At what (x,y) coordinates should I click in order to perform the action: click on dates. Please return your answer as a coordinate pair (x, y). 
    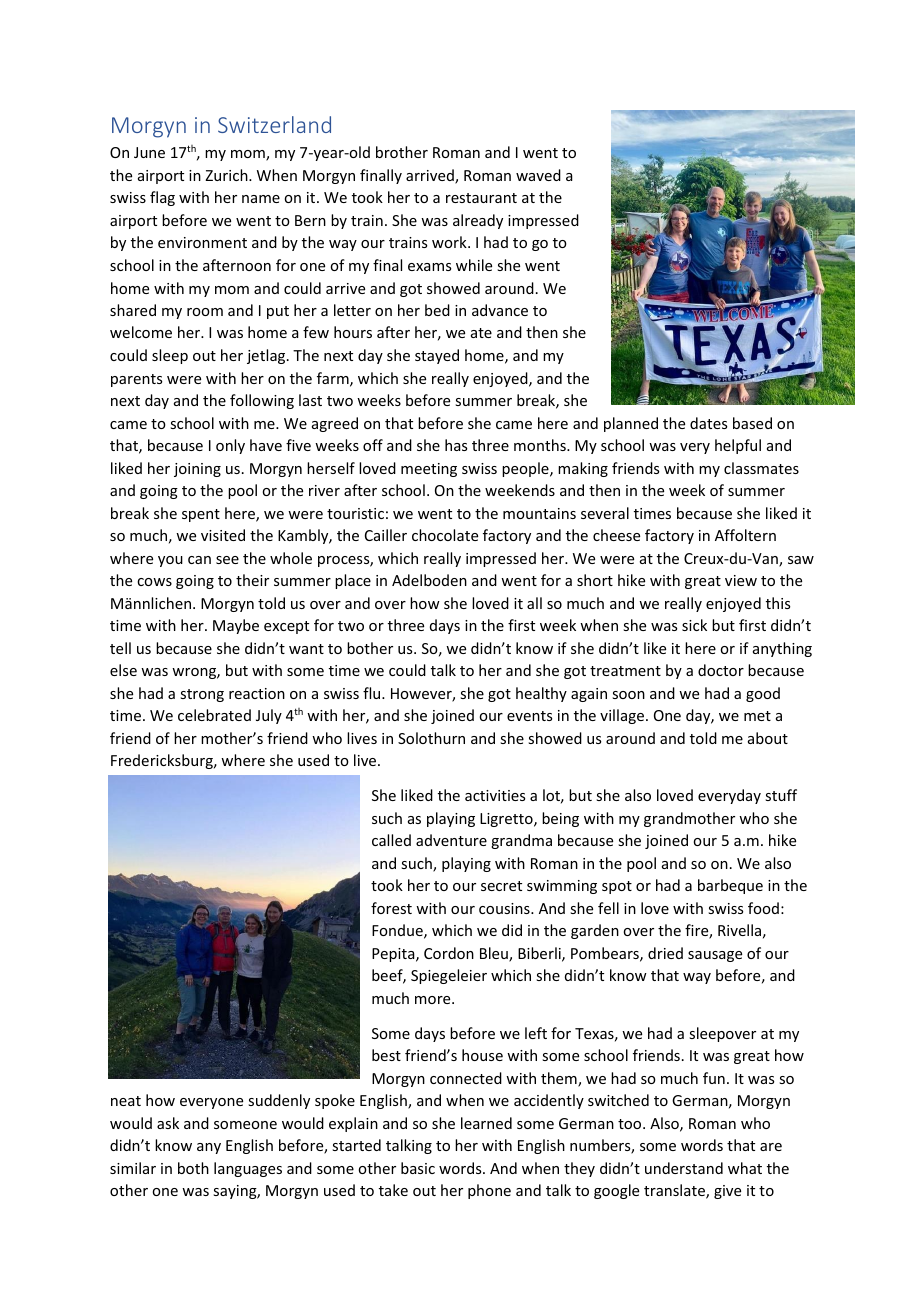
    Looking at the image, I should click on (708, 423).
